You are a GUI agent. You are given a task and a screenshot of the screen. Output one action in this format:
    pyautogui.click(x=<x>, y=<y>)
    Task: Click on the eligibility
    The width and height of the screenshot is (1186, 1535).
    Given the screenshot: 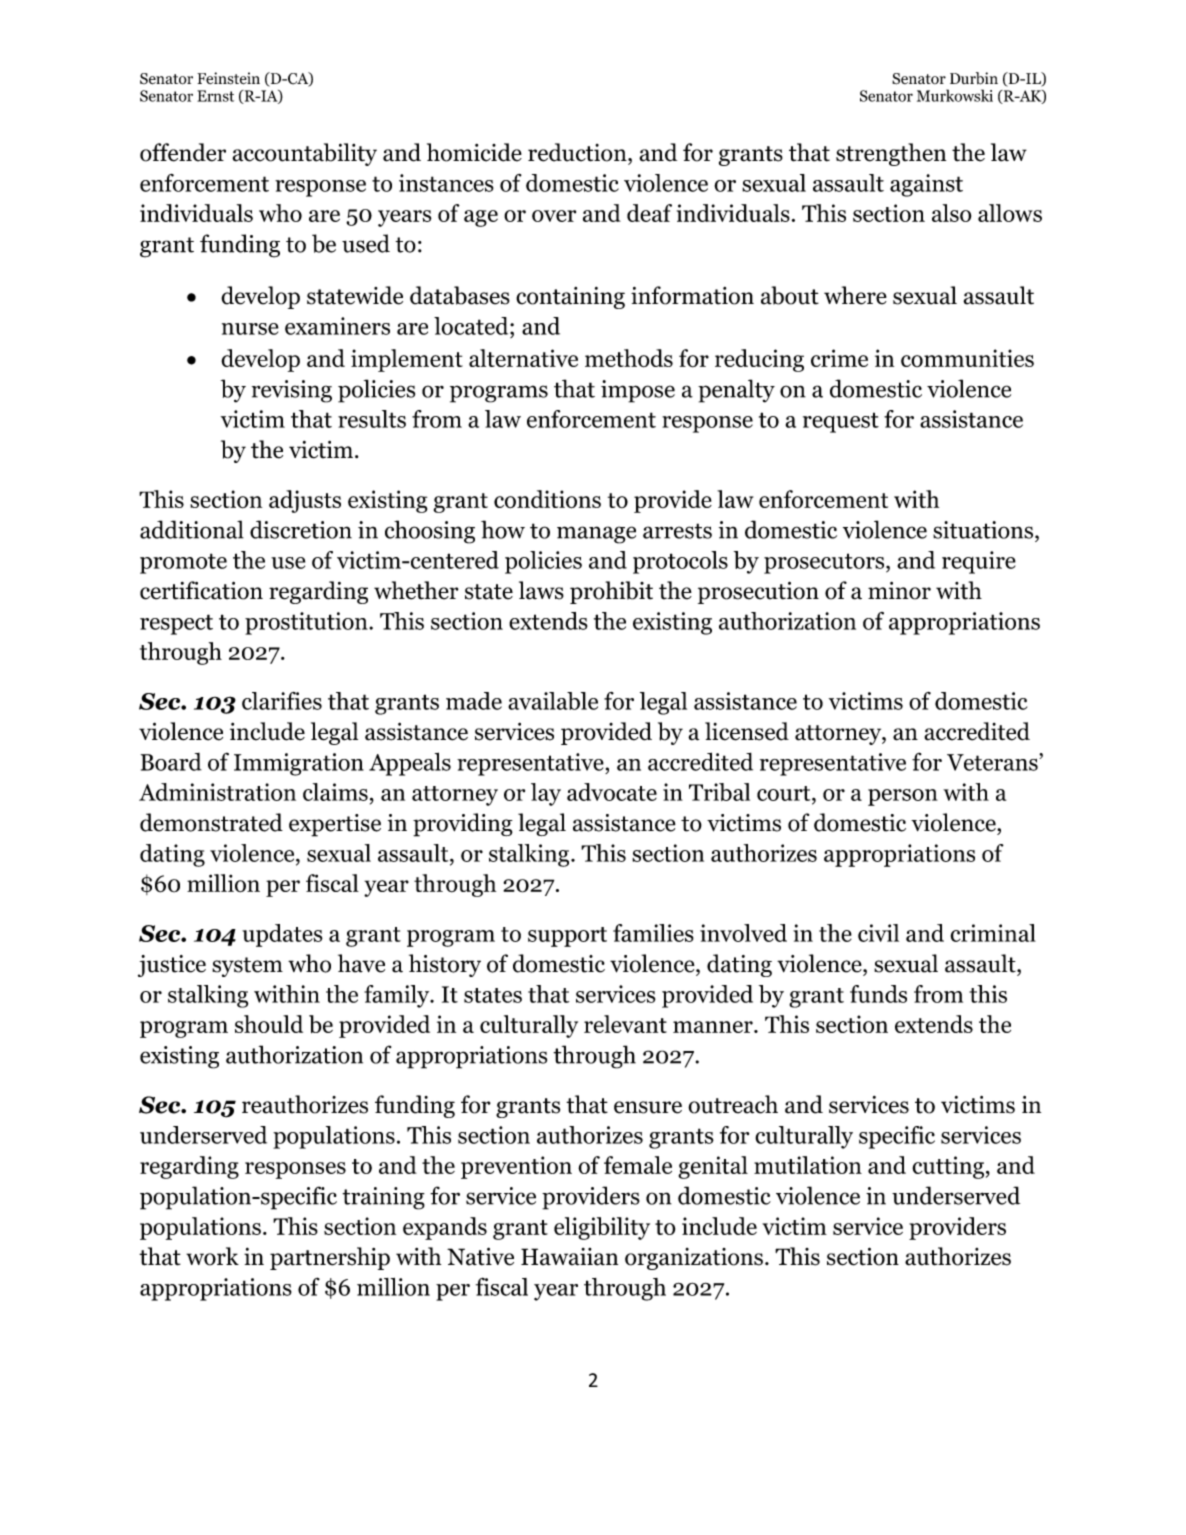 What is the action you would take?
    pyautogui.click(x=602, y=1228)
